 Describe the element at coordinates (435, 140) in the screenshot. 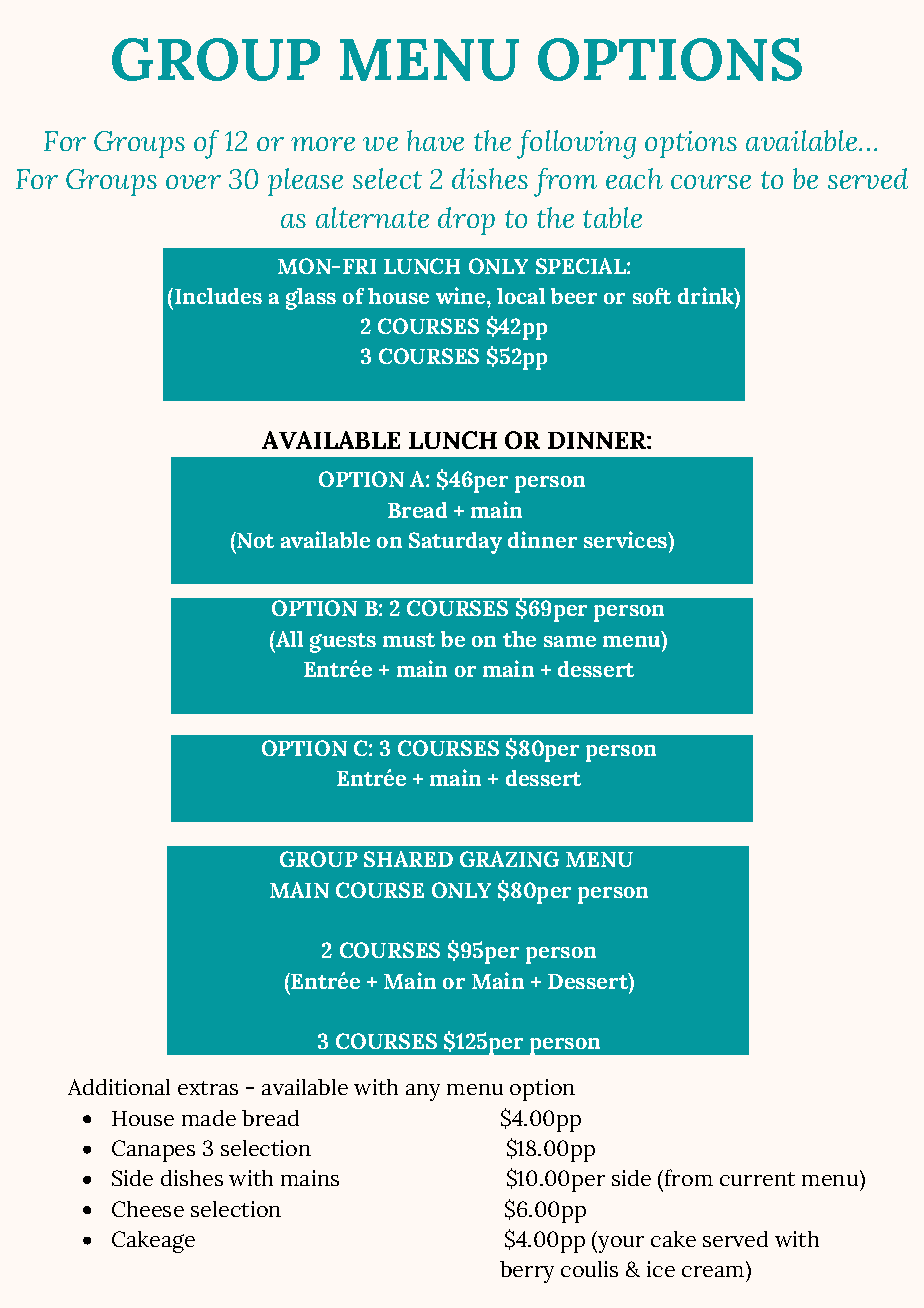

I see `have` at that location.
